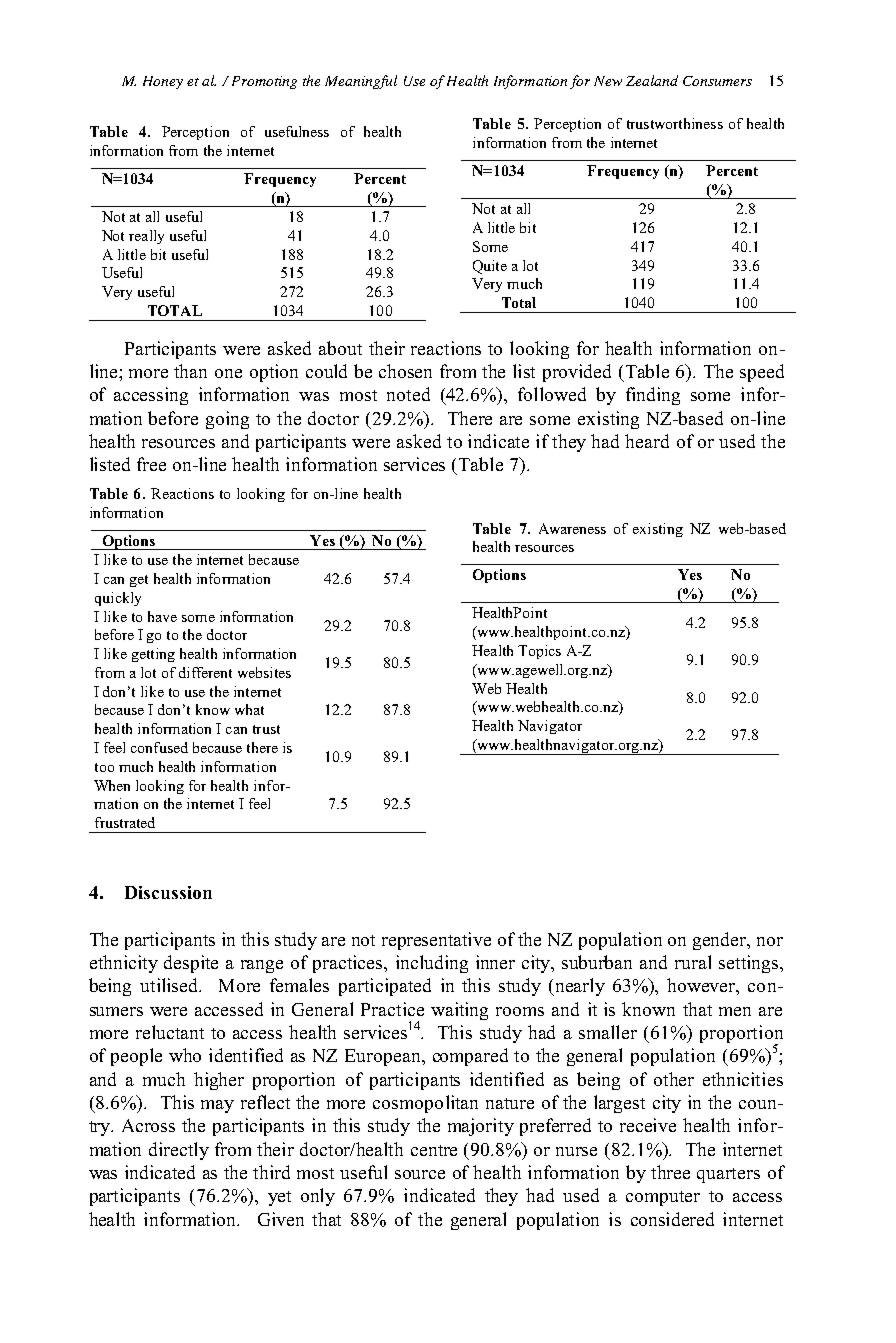  Describe the element at coordinates (721, 941) in the screenshot. I see `gender` at that location.
